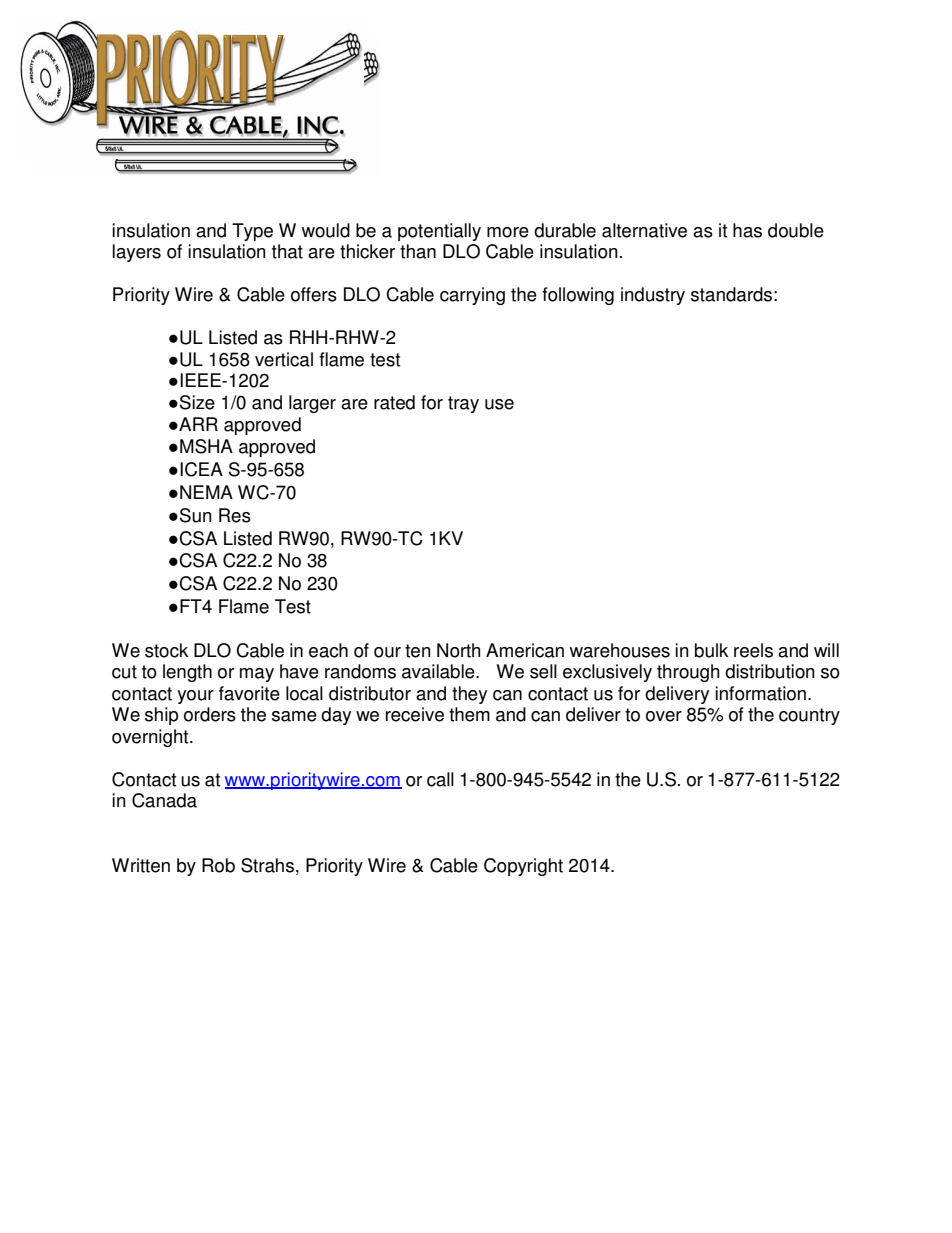 This screenshot has height=1233, width=952. Describe the element at coordinates (653, 296) in the screenshot. I see `industry` at that location.
